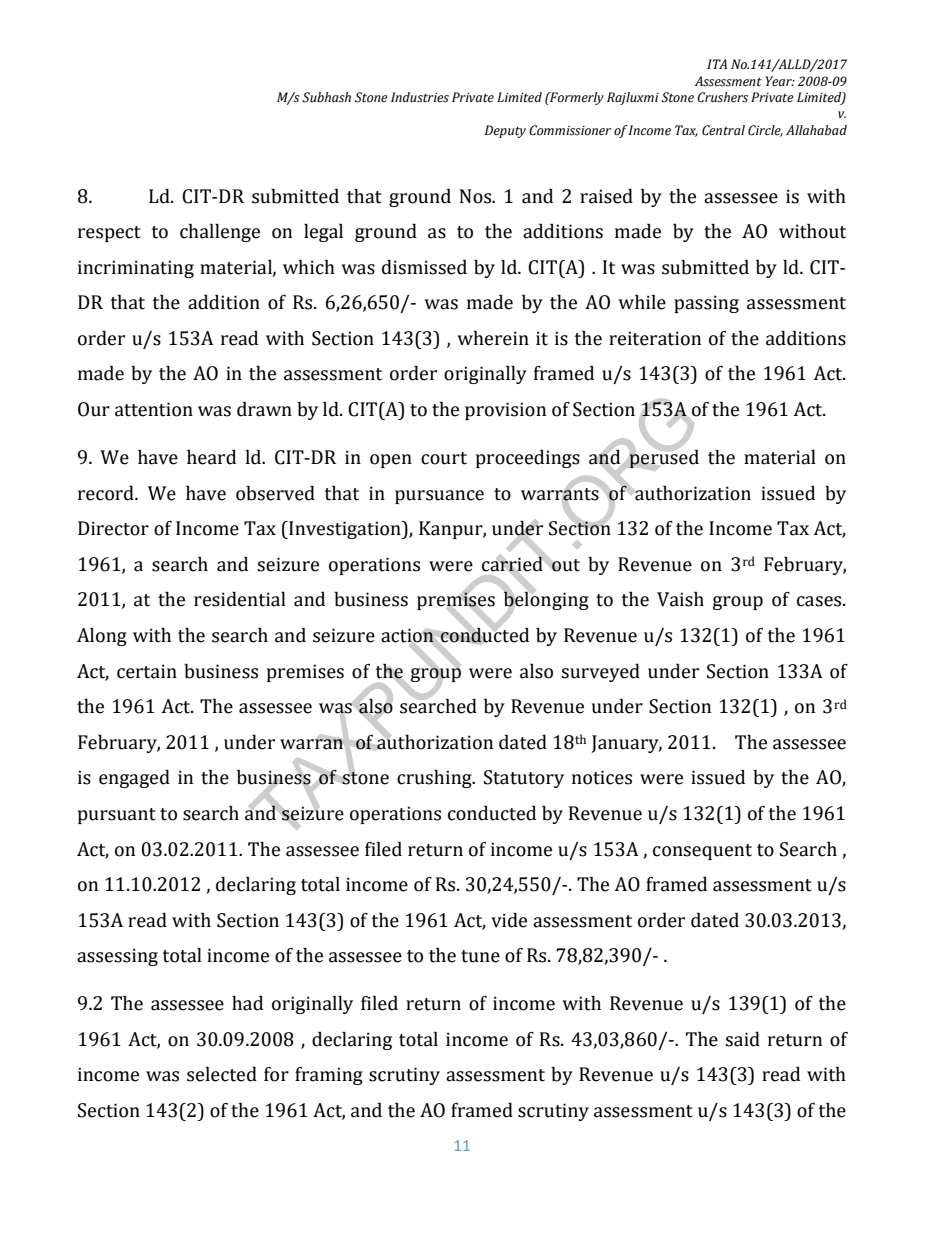 This document has height=1233, width=952. I want to click on residential, so click(240, 599).
